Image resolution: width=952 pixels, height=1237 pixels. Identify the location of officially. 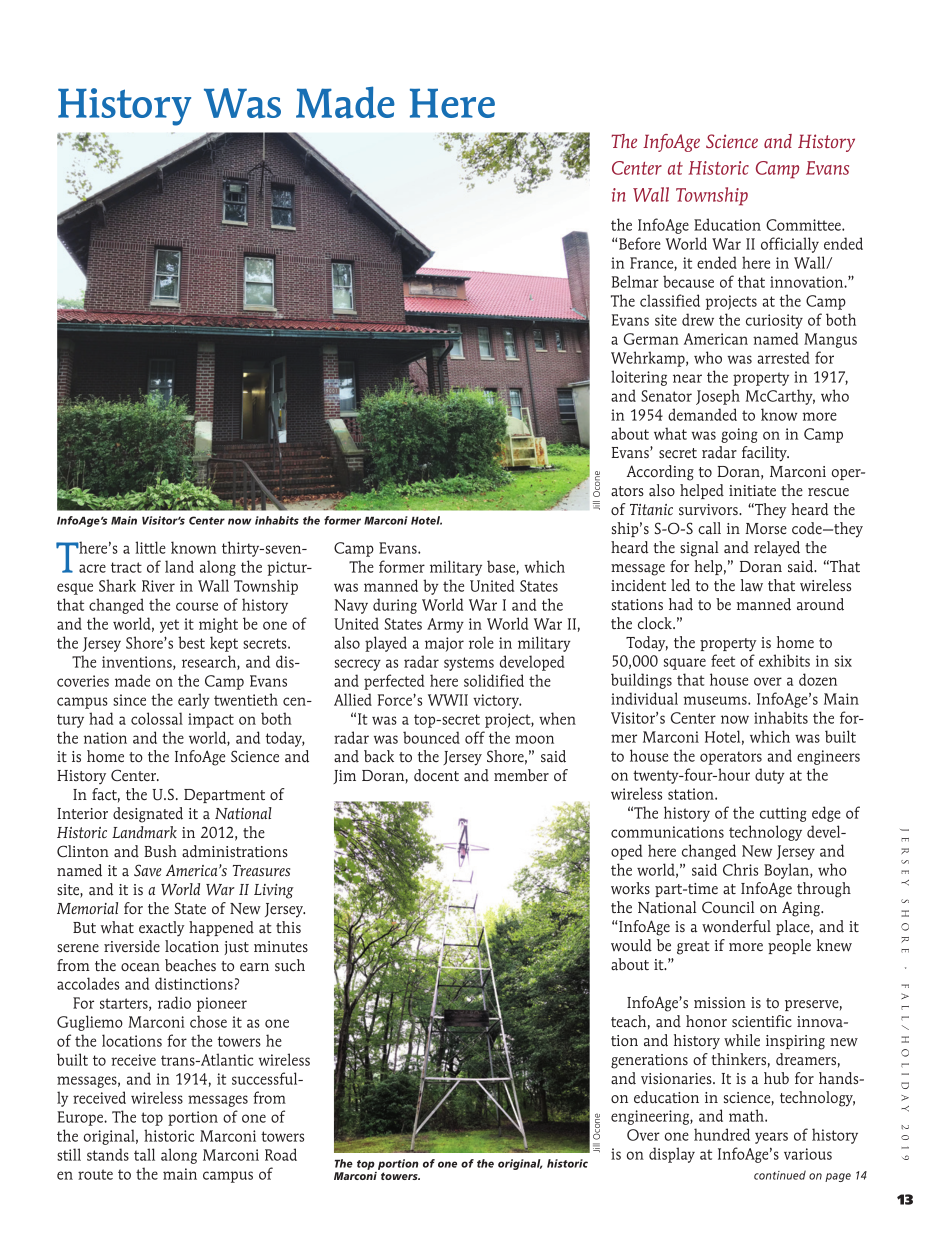
(790, 245).
